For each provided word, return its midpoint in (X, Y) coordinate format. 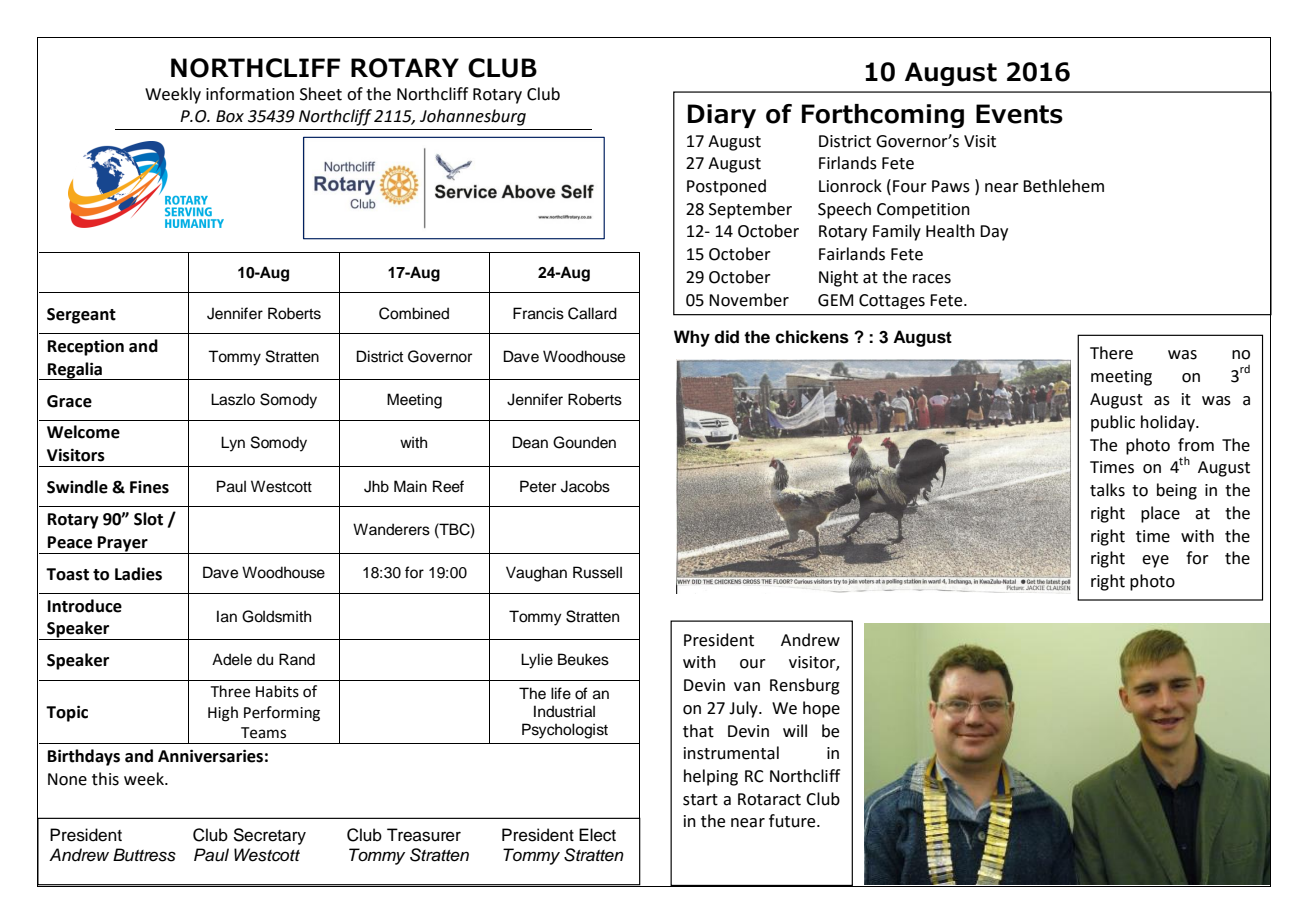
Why (692, 338)
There (1111, 353)
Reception (86, 347)
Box (230, 116)
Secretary (269, 836)
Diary (722, 116)
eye (1155, 561)
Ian (227, 616)
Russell (597, 572)
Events (1019, 114)
